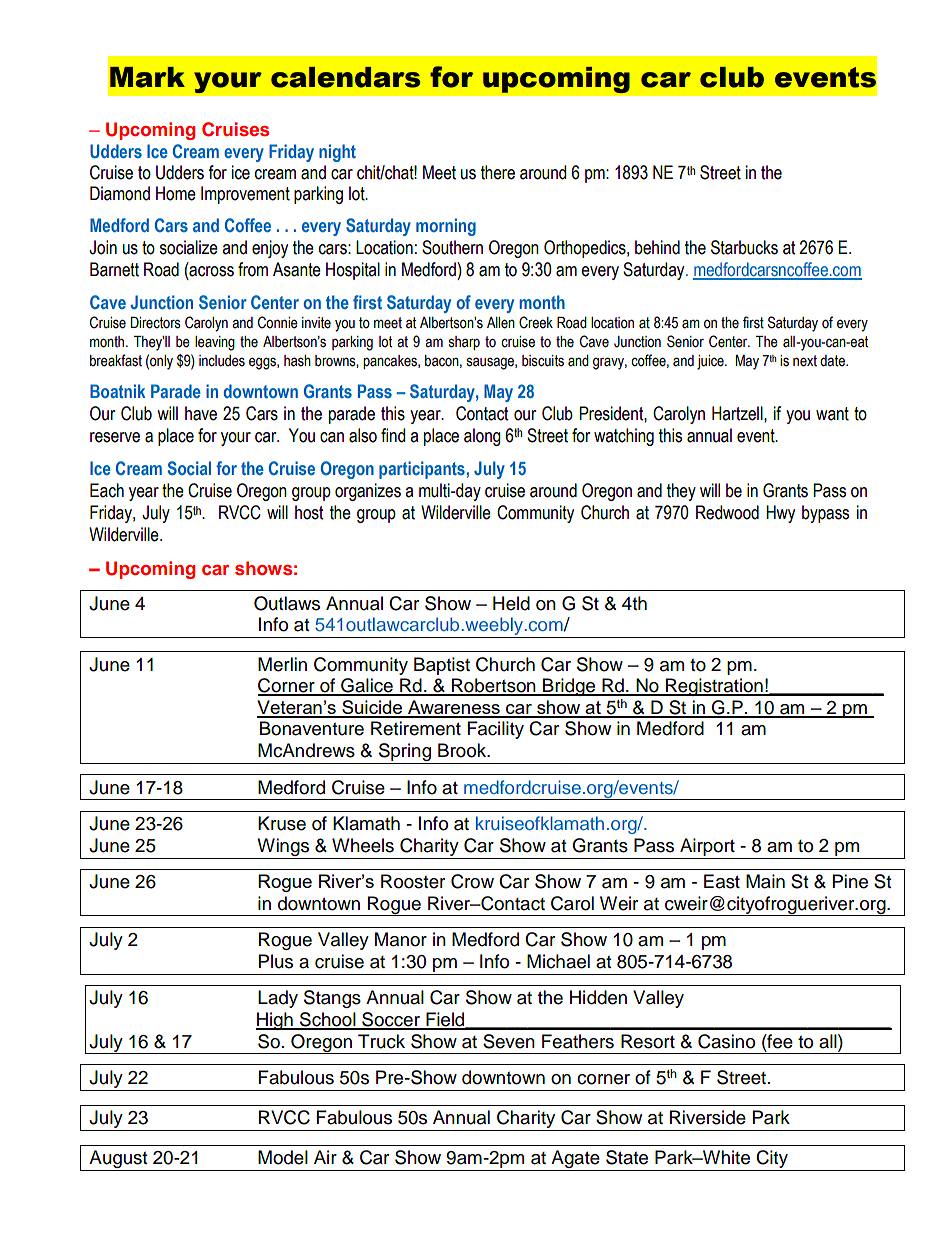 This document has width=952, height=1233. Describe the element at coordinates (498, 172) in the document. I see `there` at that location.
